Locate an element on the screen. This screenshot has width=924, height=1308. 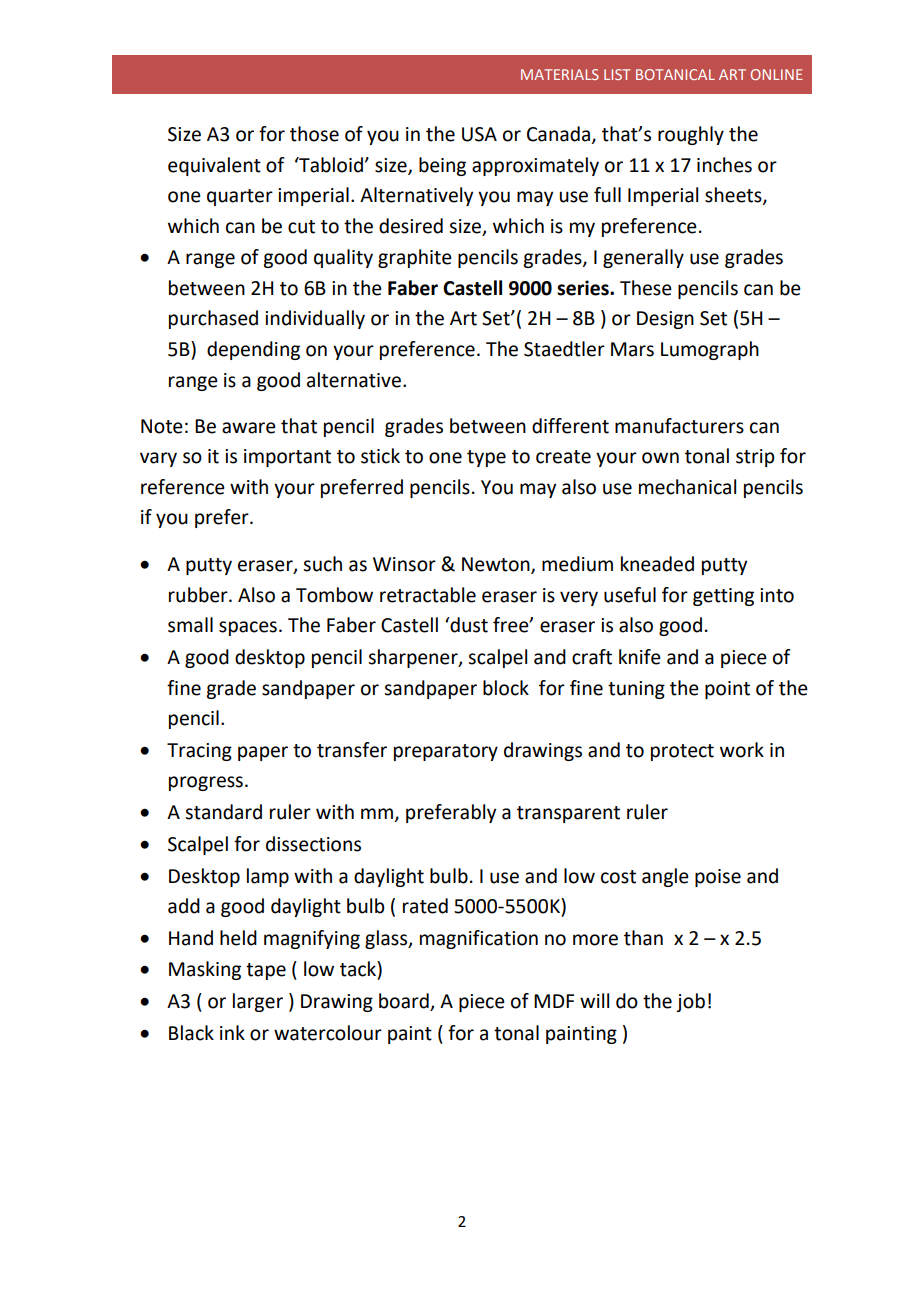
purchased is located at coordinates (213, 319).
